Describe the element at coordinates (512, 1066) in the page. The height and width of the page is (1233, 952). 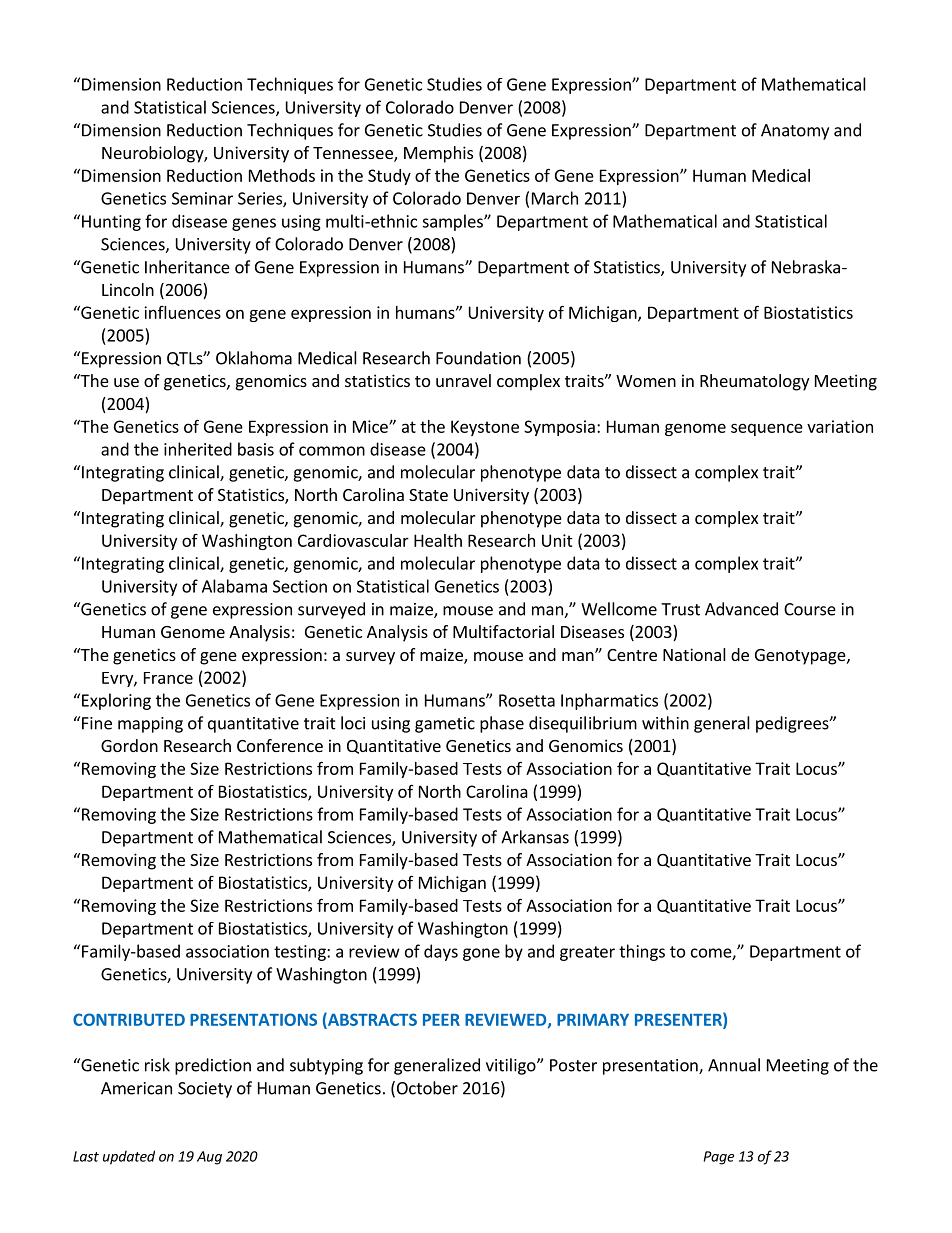
I see `vitiligo` at that location.
